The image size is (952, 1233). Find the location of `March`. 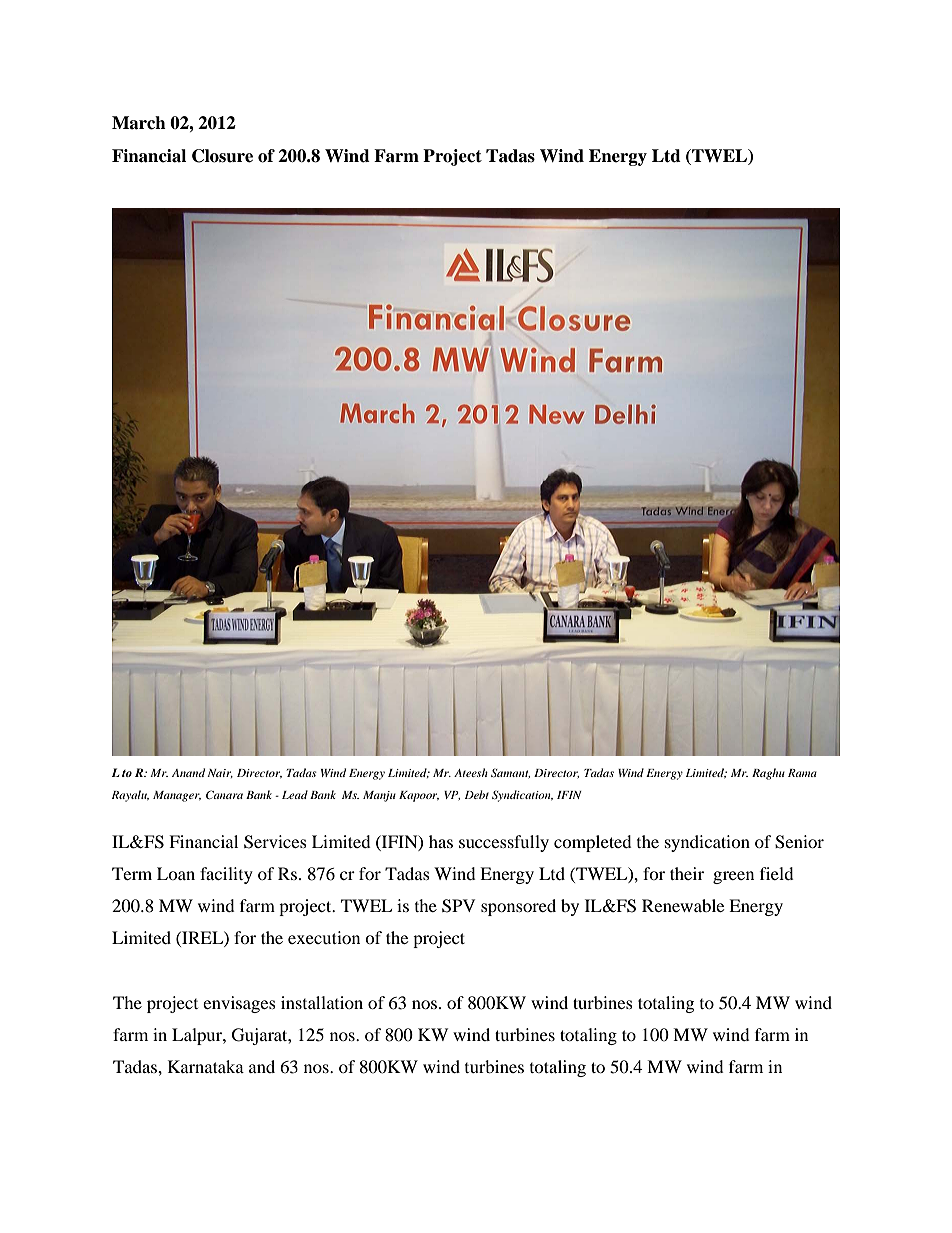

March is located at coordinates (139, 123).
